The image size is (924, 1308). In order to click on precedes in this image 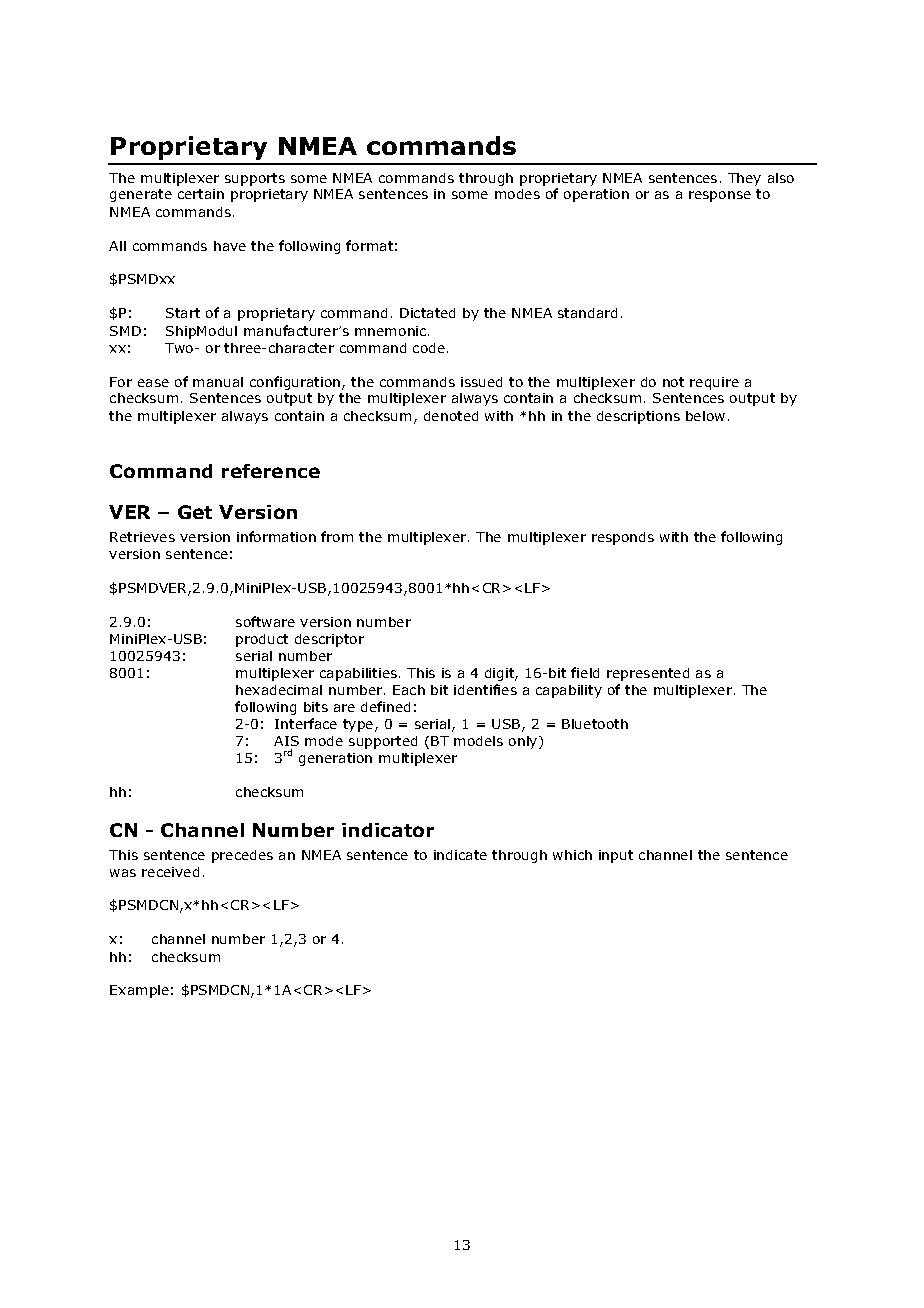, I will do `click(242, 856)`.
